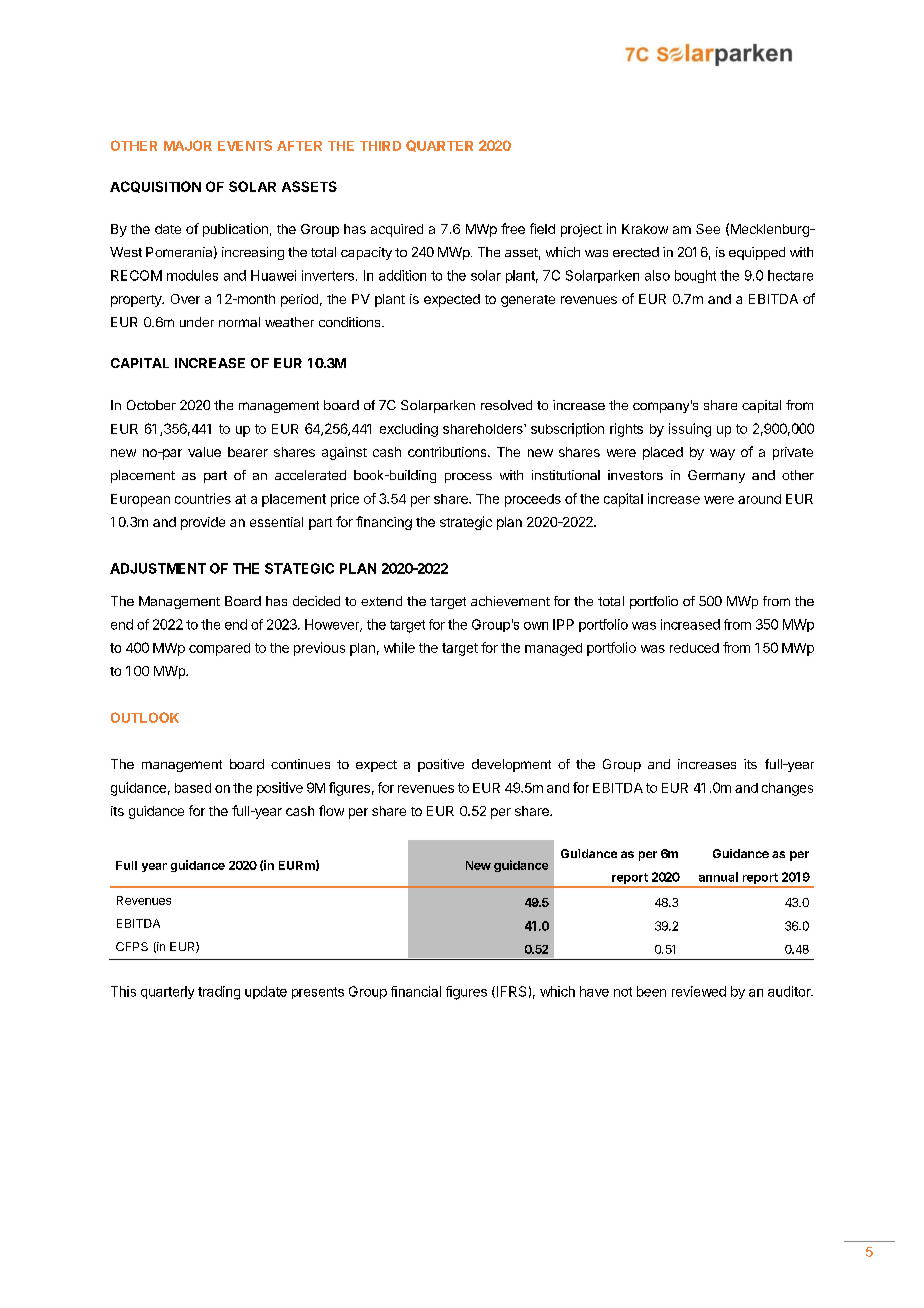  I want to click on value, so click(204, 452).
